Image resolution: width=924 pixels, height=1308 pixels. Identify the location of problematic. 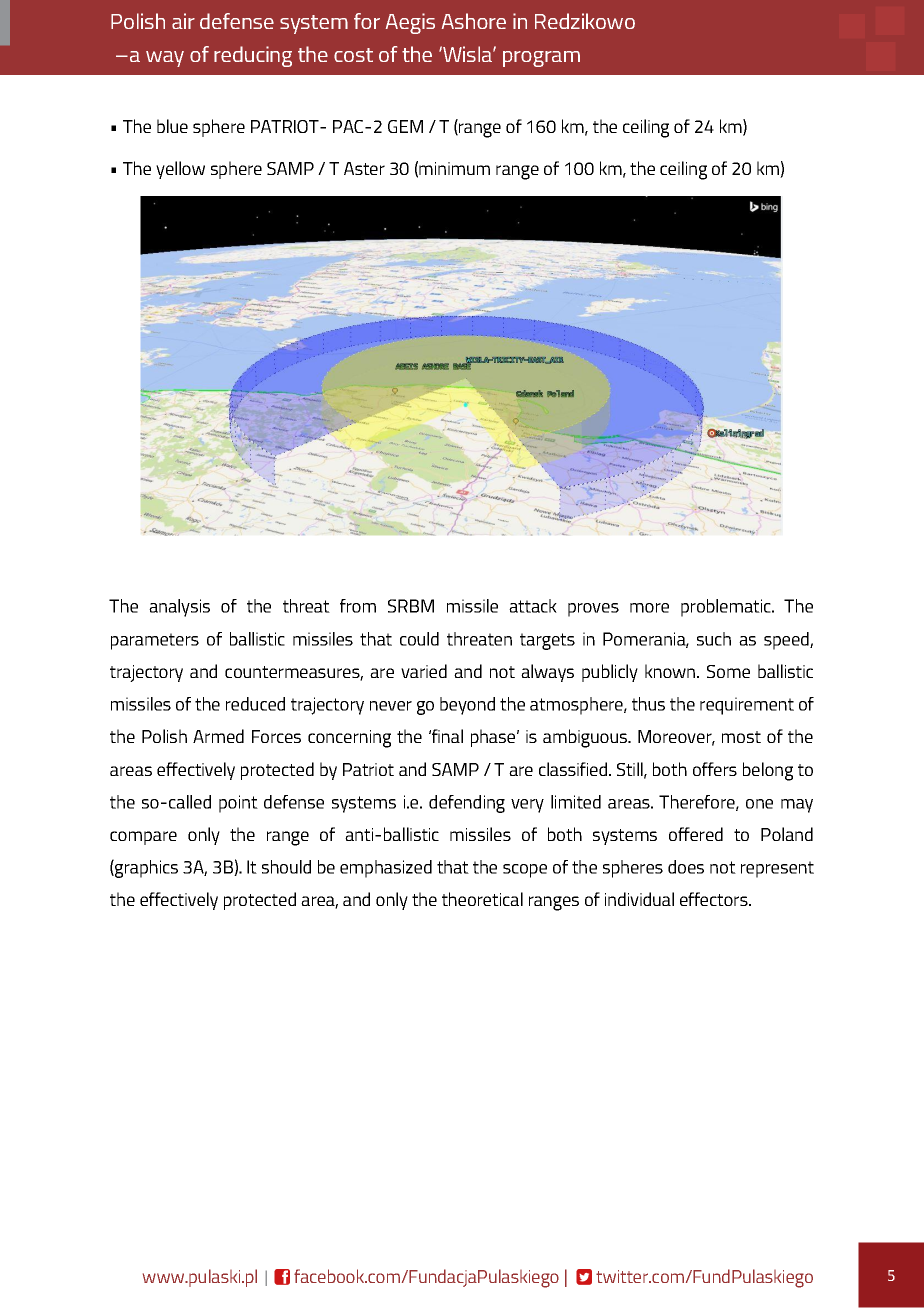
(727, 608).
